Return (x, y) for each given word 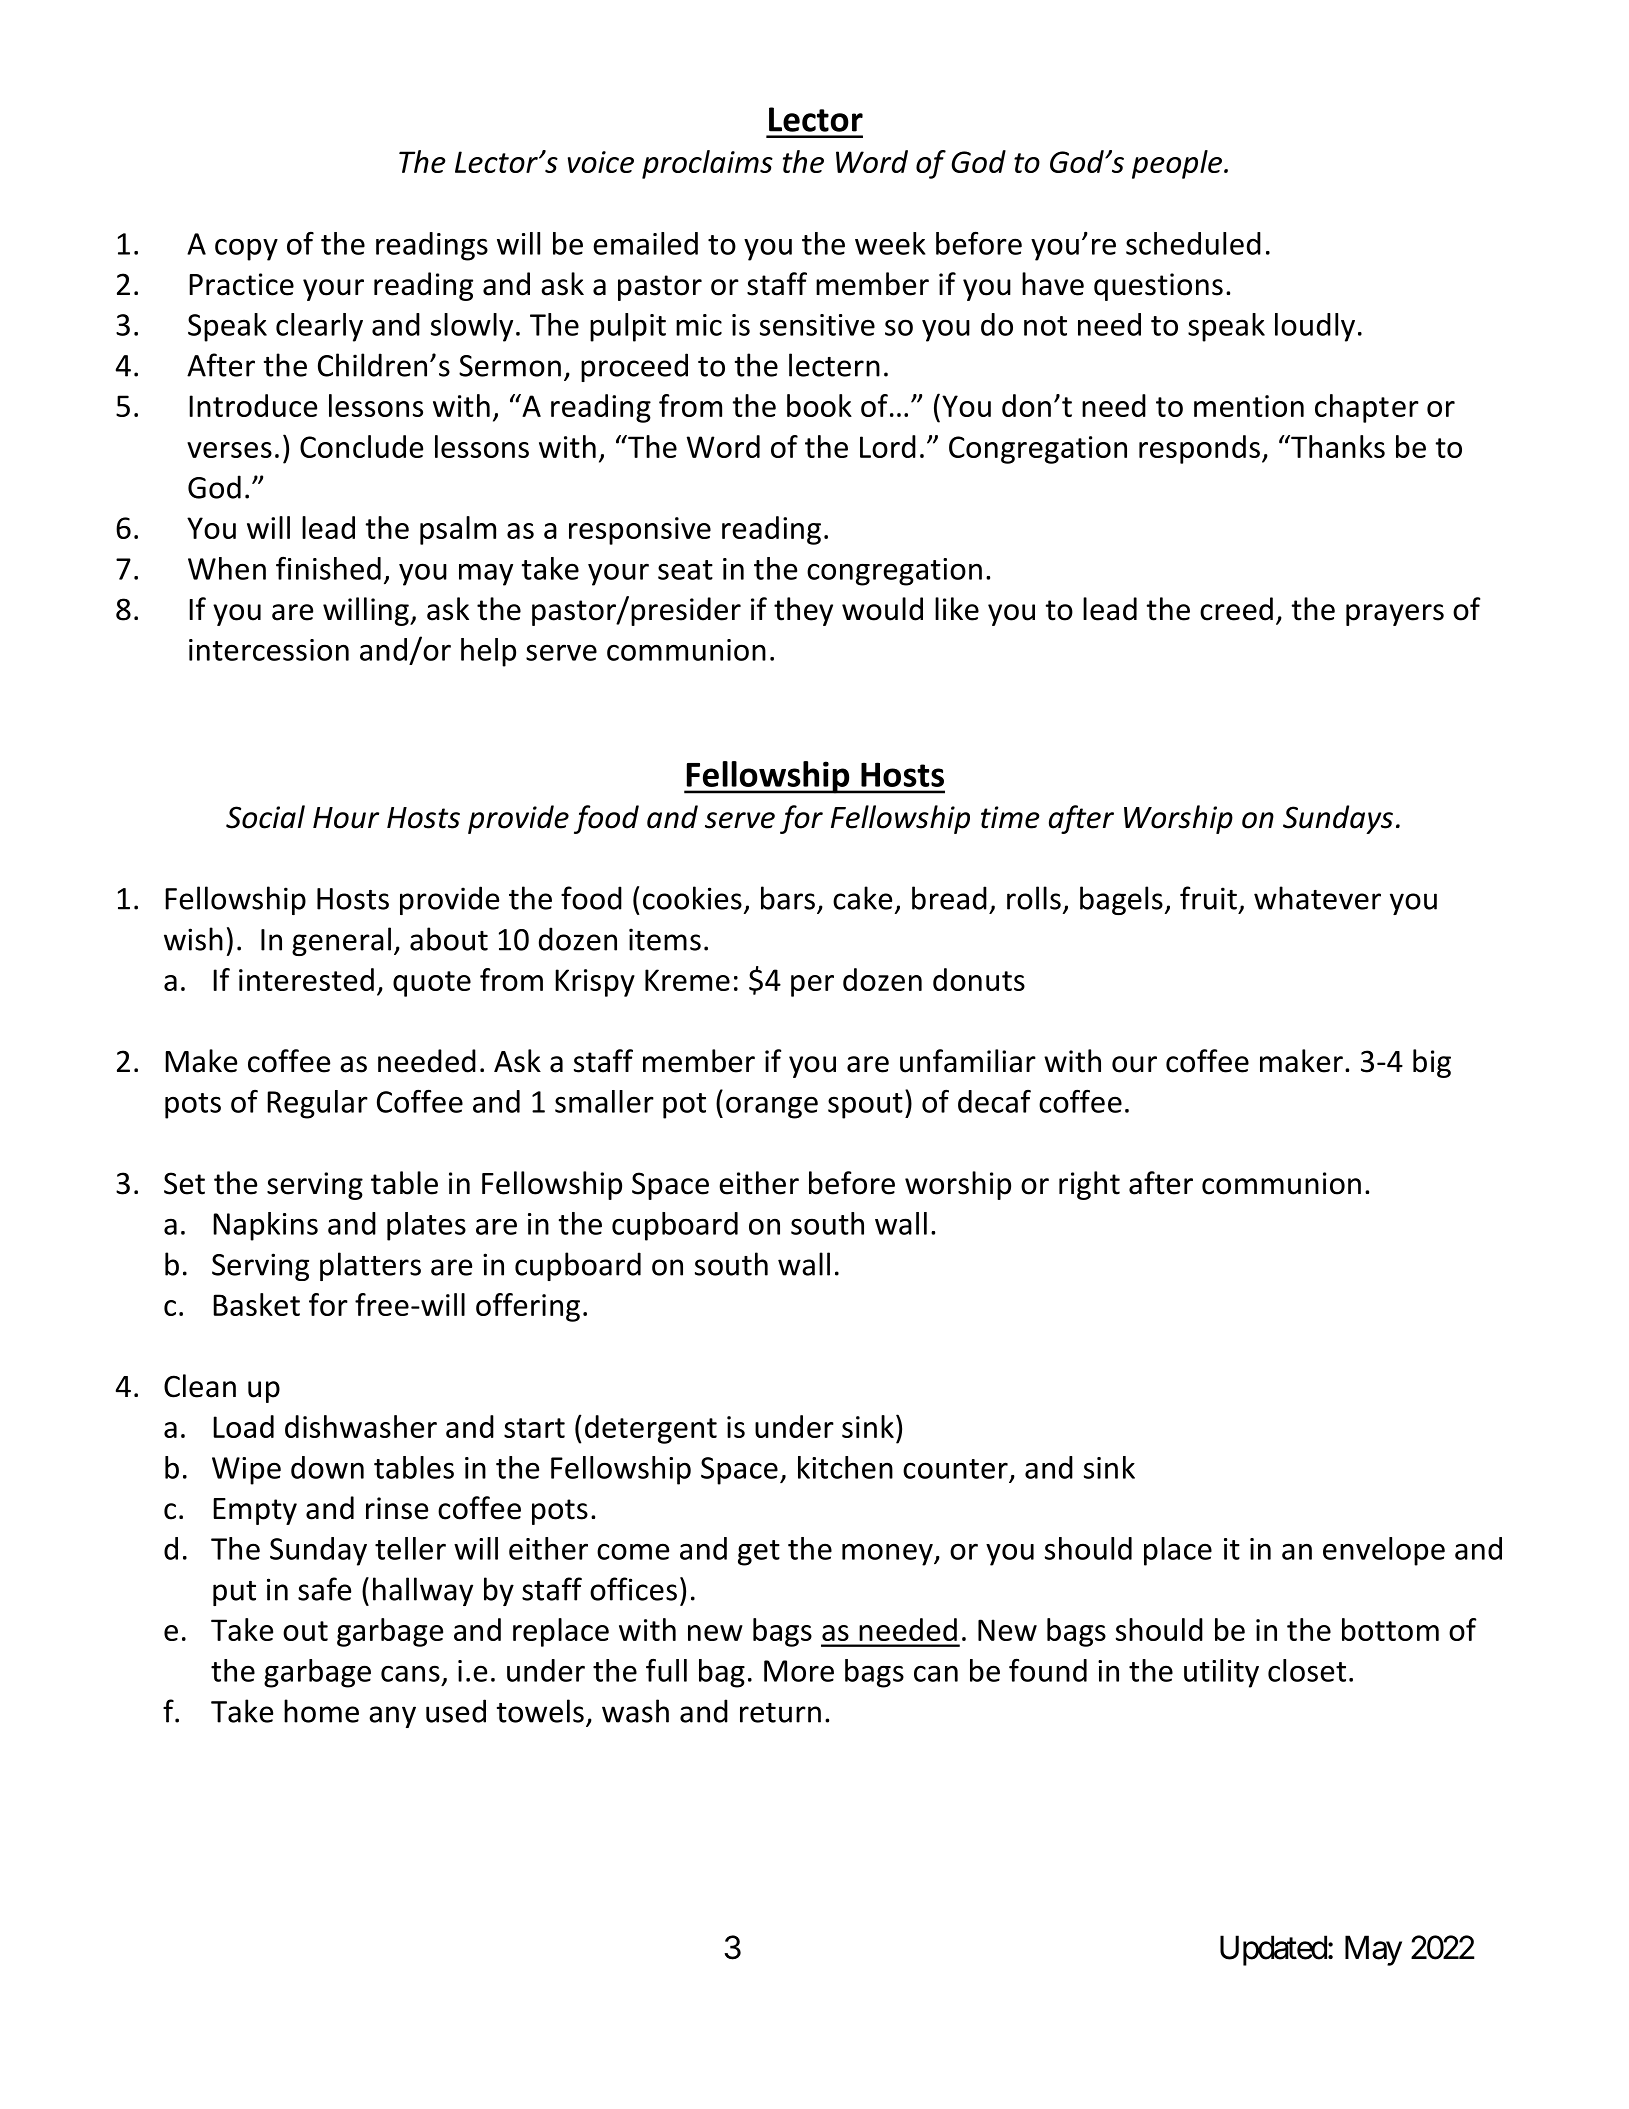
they (803, 611)
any (392, 1717)
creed (1236, 609)
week (890, 243)
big (1432, 1063)
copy (246, 249)
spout (865, 1106)
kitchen (845, 1467)
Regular (317, 1104)
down (327, 1467)
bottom (1390, 1629)
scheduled (1193, 243)
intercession (269, 650)
